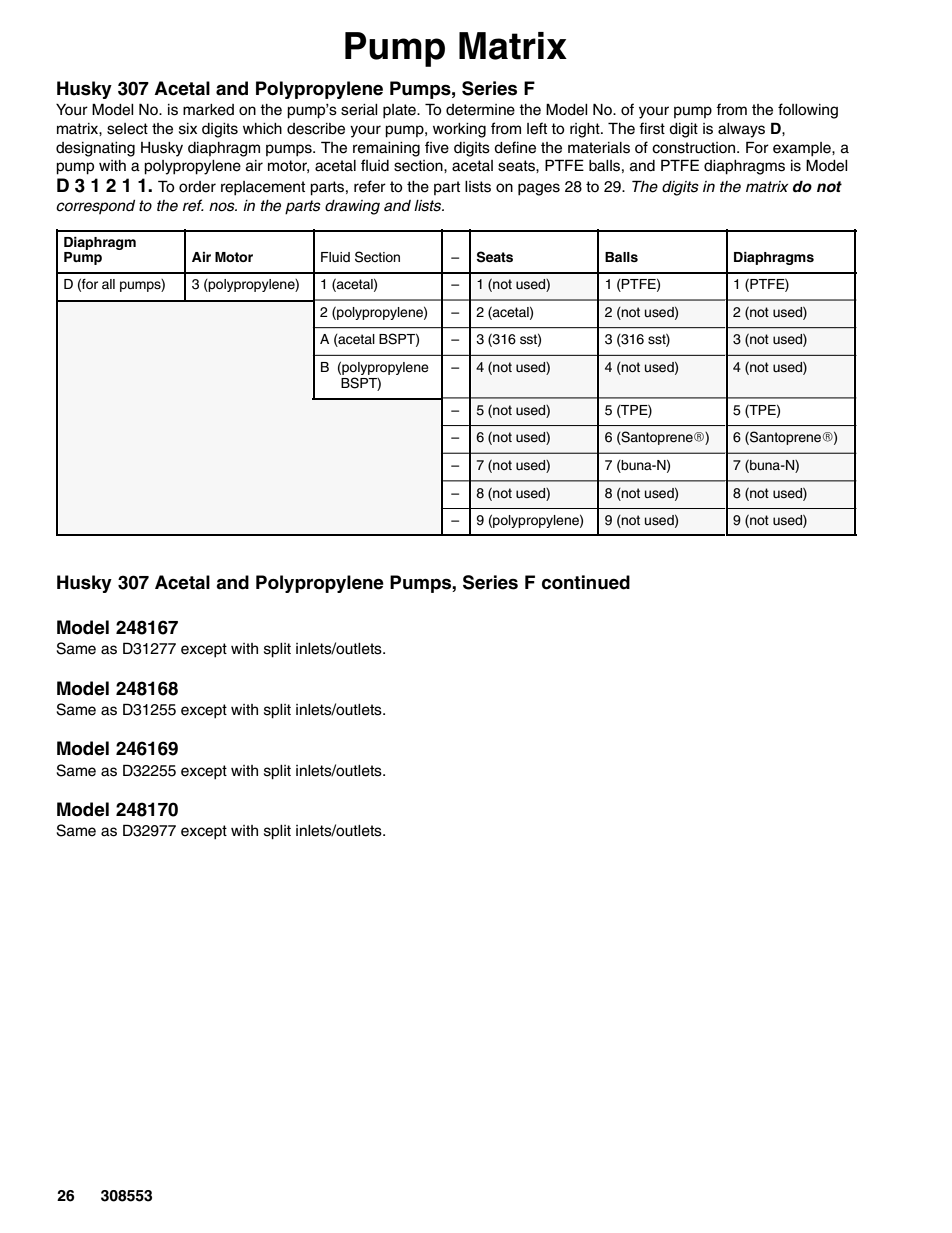 The image size is (952, 1233). Describe the element at coordinates (188, 129) in the screenshot. I see `six` at that location.
